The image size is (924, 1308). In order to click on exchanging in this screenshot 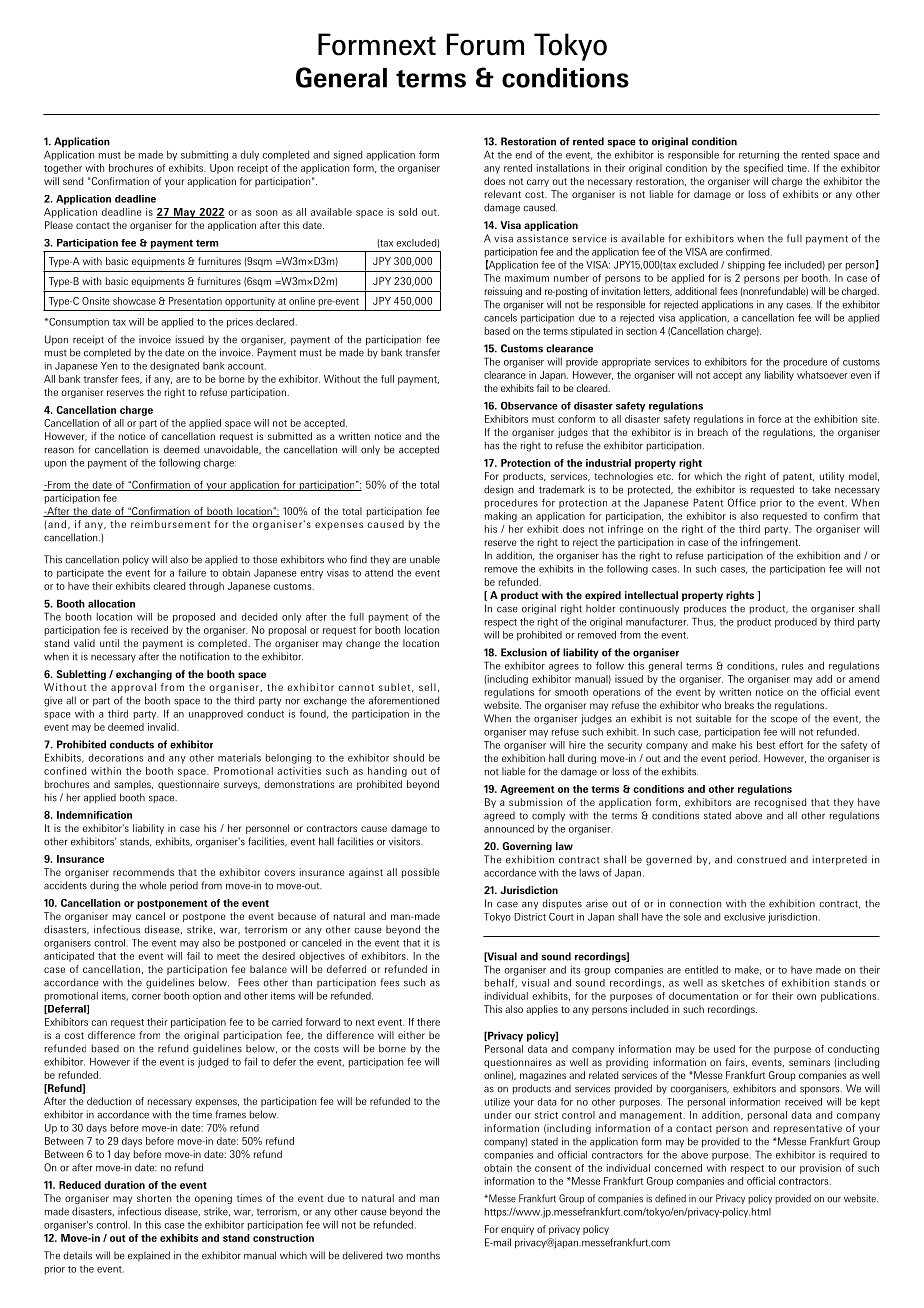, I will do `click(144, 675)`.
